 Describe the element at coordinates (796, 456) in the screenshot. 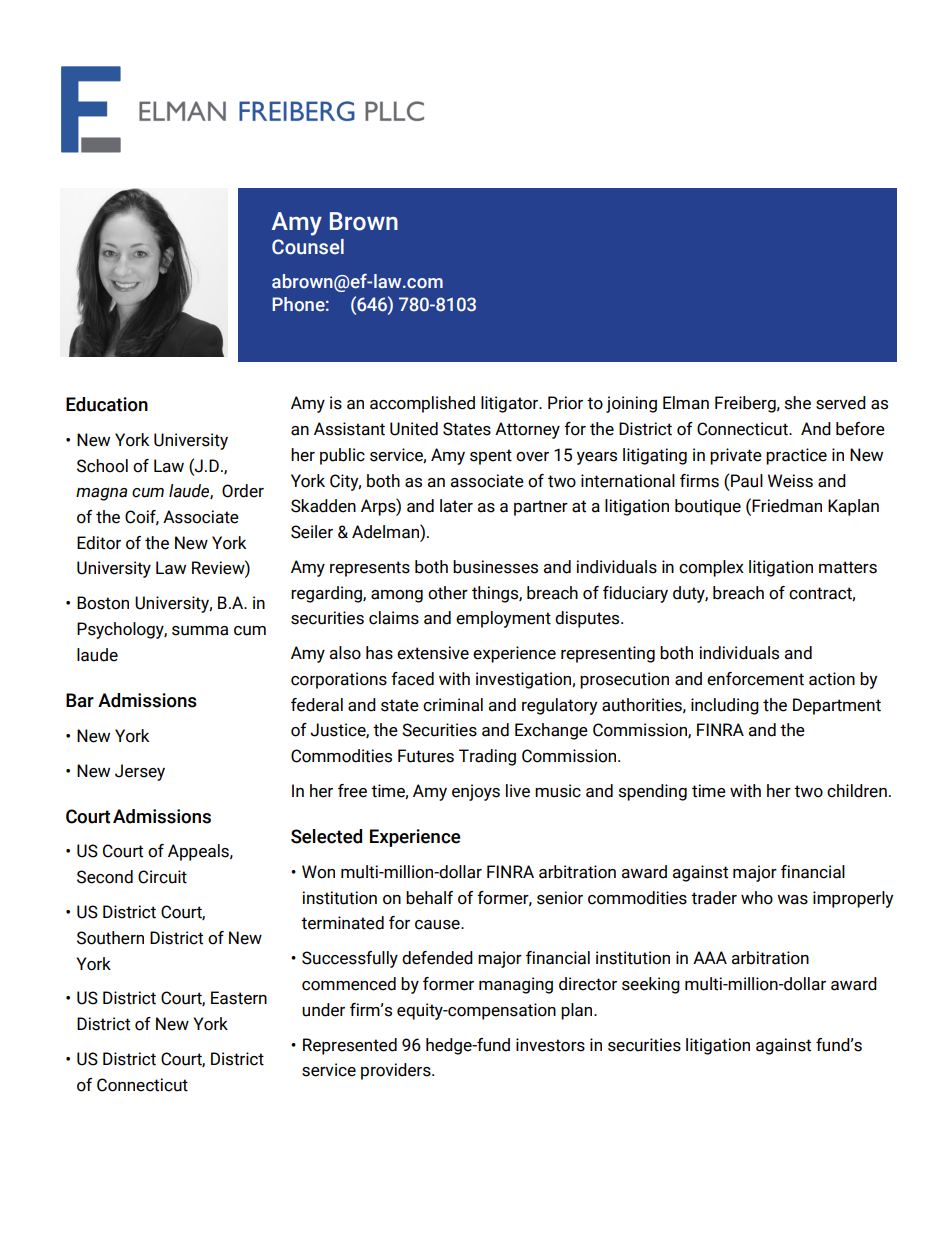

I see `practice` at that location.
